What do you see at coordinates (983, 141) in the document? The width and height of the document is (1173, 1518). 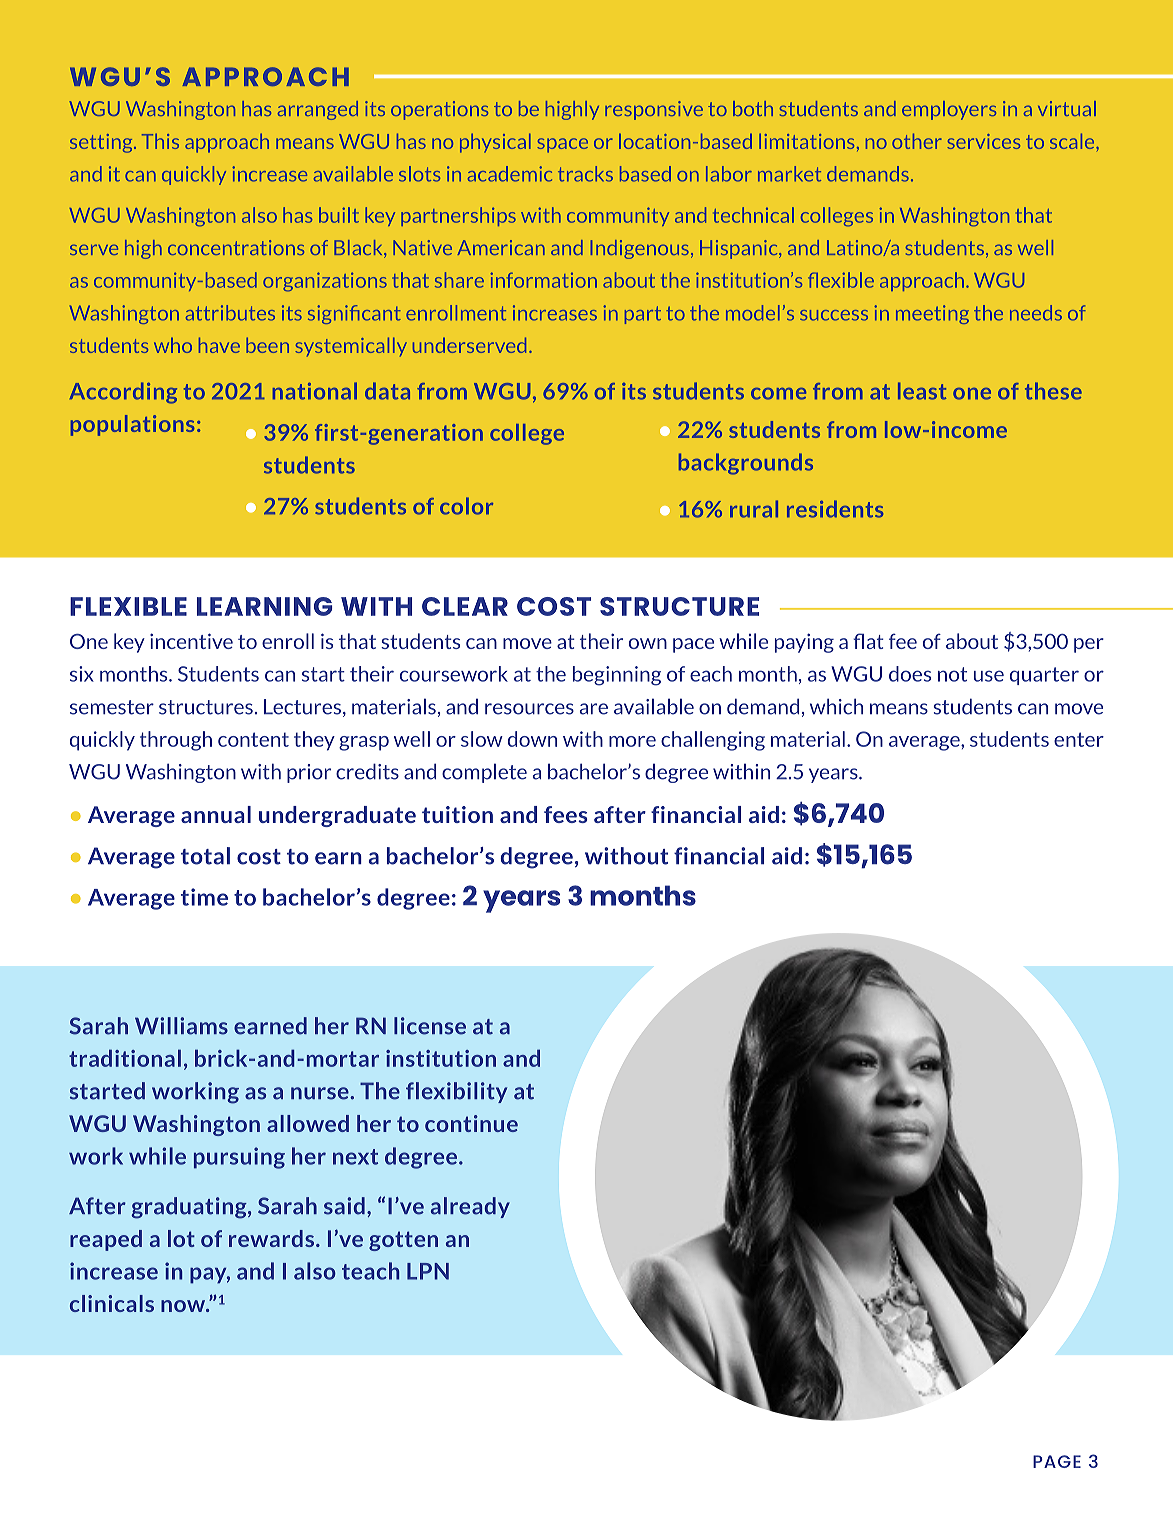 I see `services` at bounding box center [983, 141].
